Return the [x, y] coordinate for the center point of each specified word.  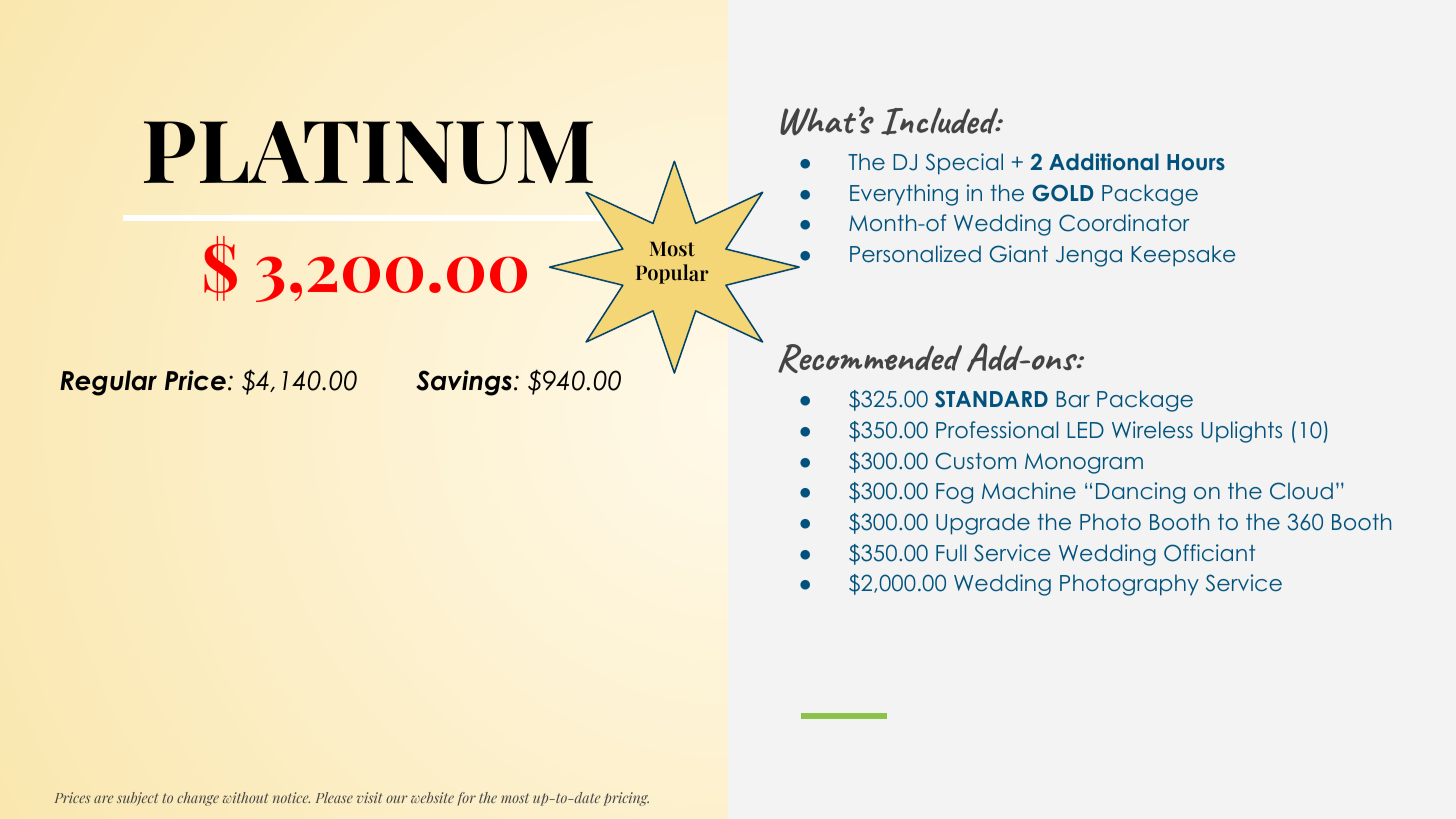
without [245, 797]
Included [941, 121]
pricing [626, 799]
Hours [1196, 162]
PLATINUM [368, 152]
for [466, 799]
